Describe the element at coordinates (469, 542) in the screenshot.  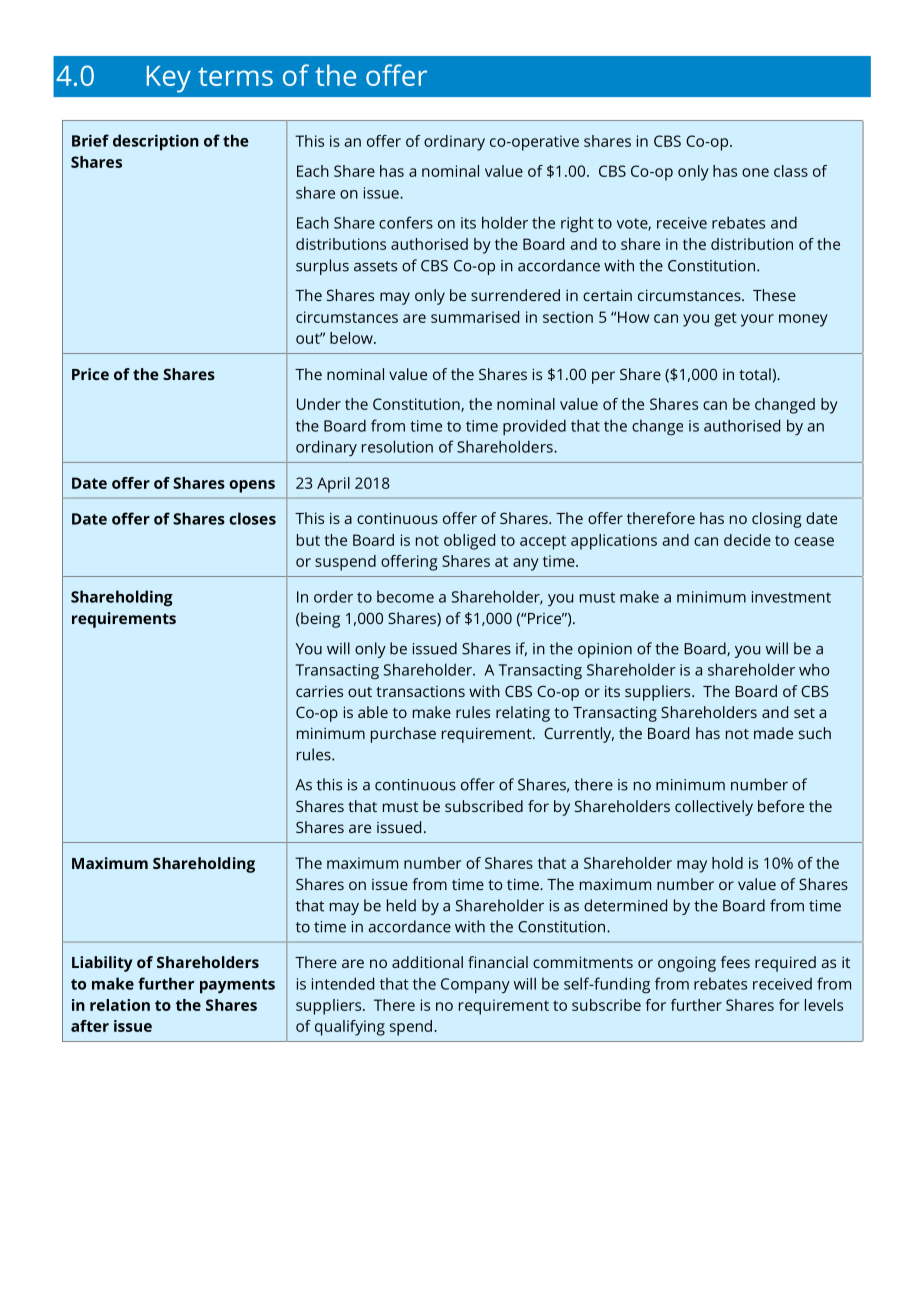
I see `obliged` at that location.
